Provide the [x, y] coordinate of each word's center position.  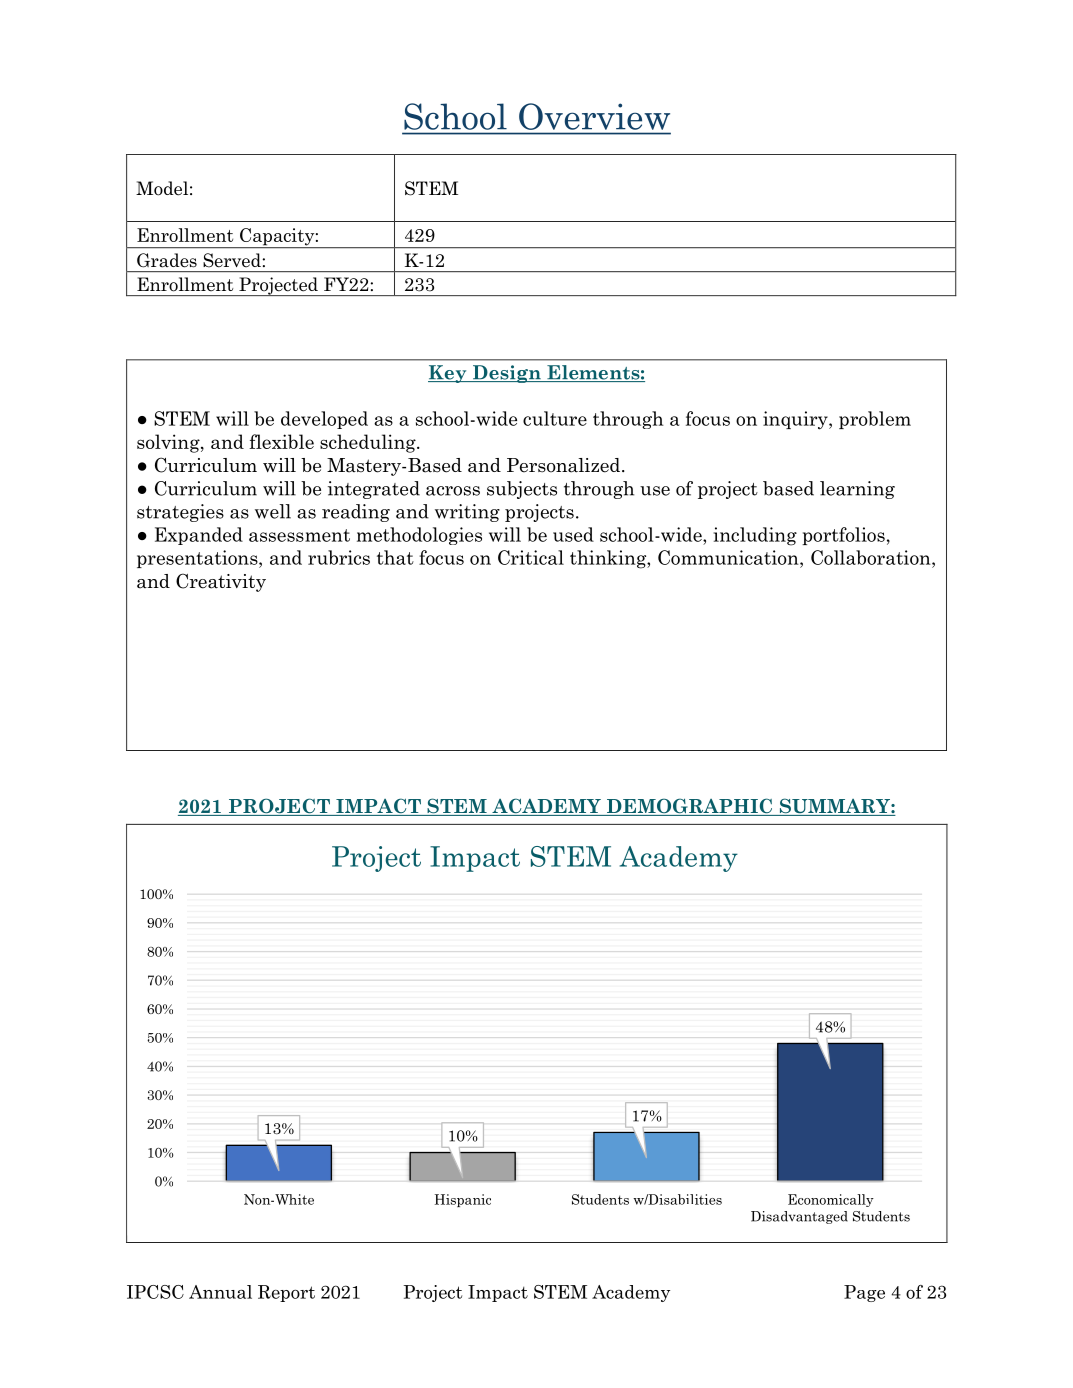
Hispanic [463, 1200]
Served [232, 260]
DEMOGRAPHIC [690, 807]
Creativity [221, 582]
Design [506, 374]
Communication [729, 557]
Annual [220, 1292]
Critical [531, 557]
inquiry [796, 420]
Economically [831, 1200]
